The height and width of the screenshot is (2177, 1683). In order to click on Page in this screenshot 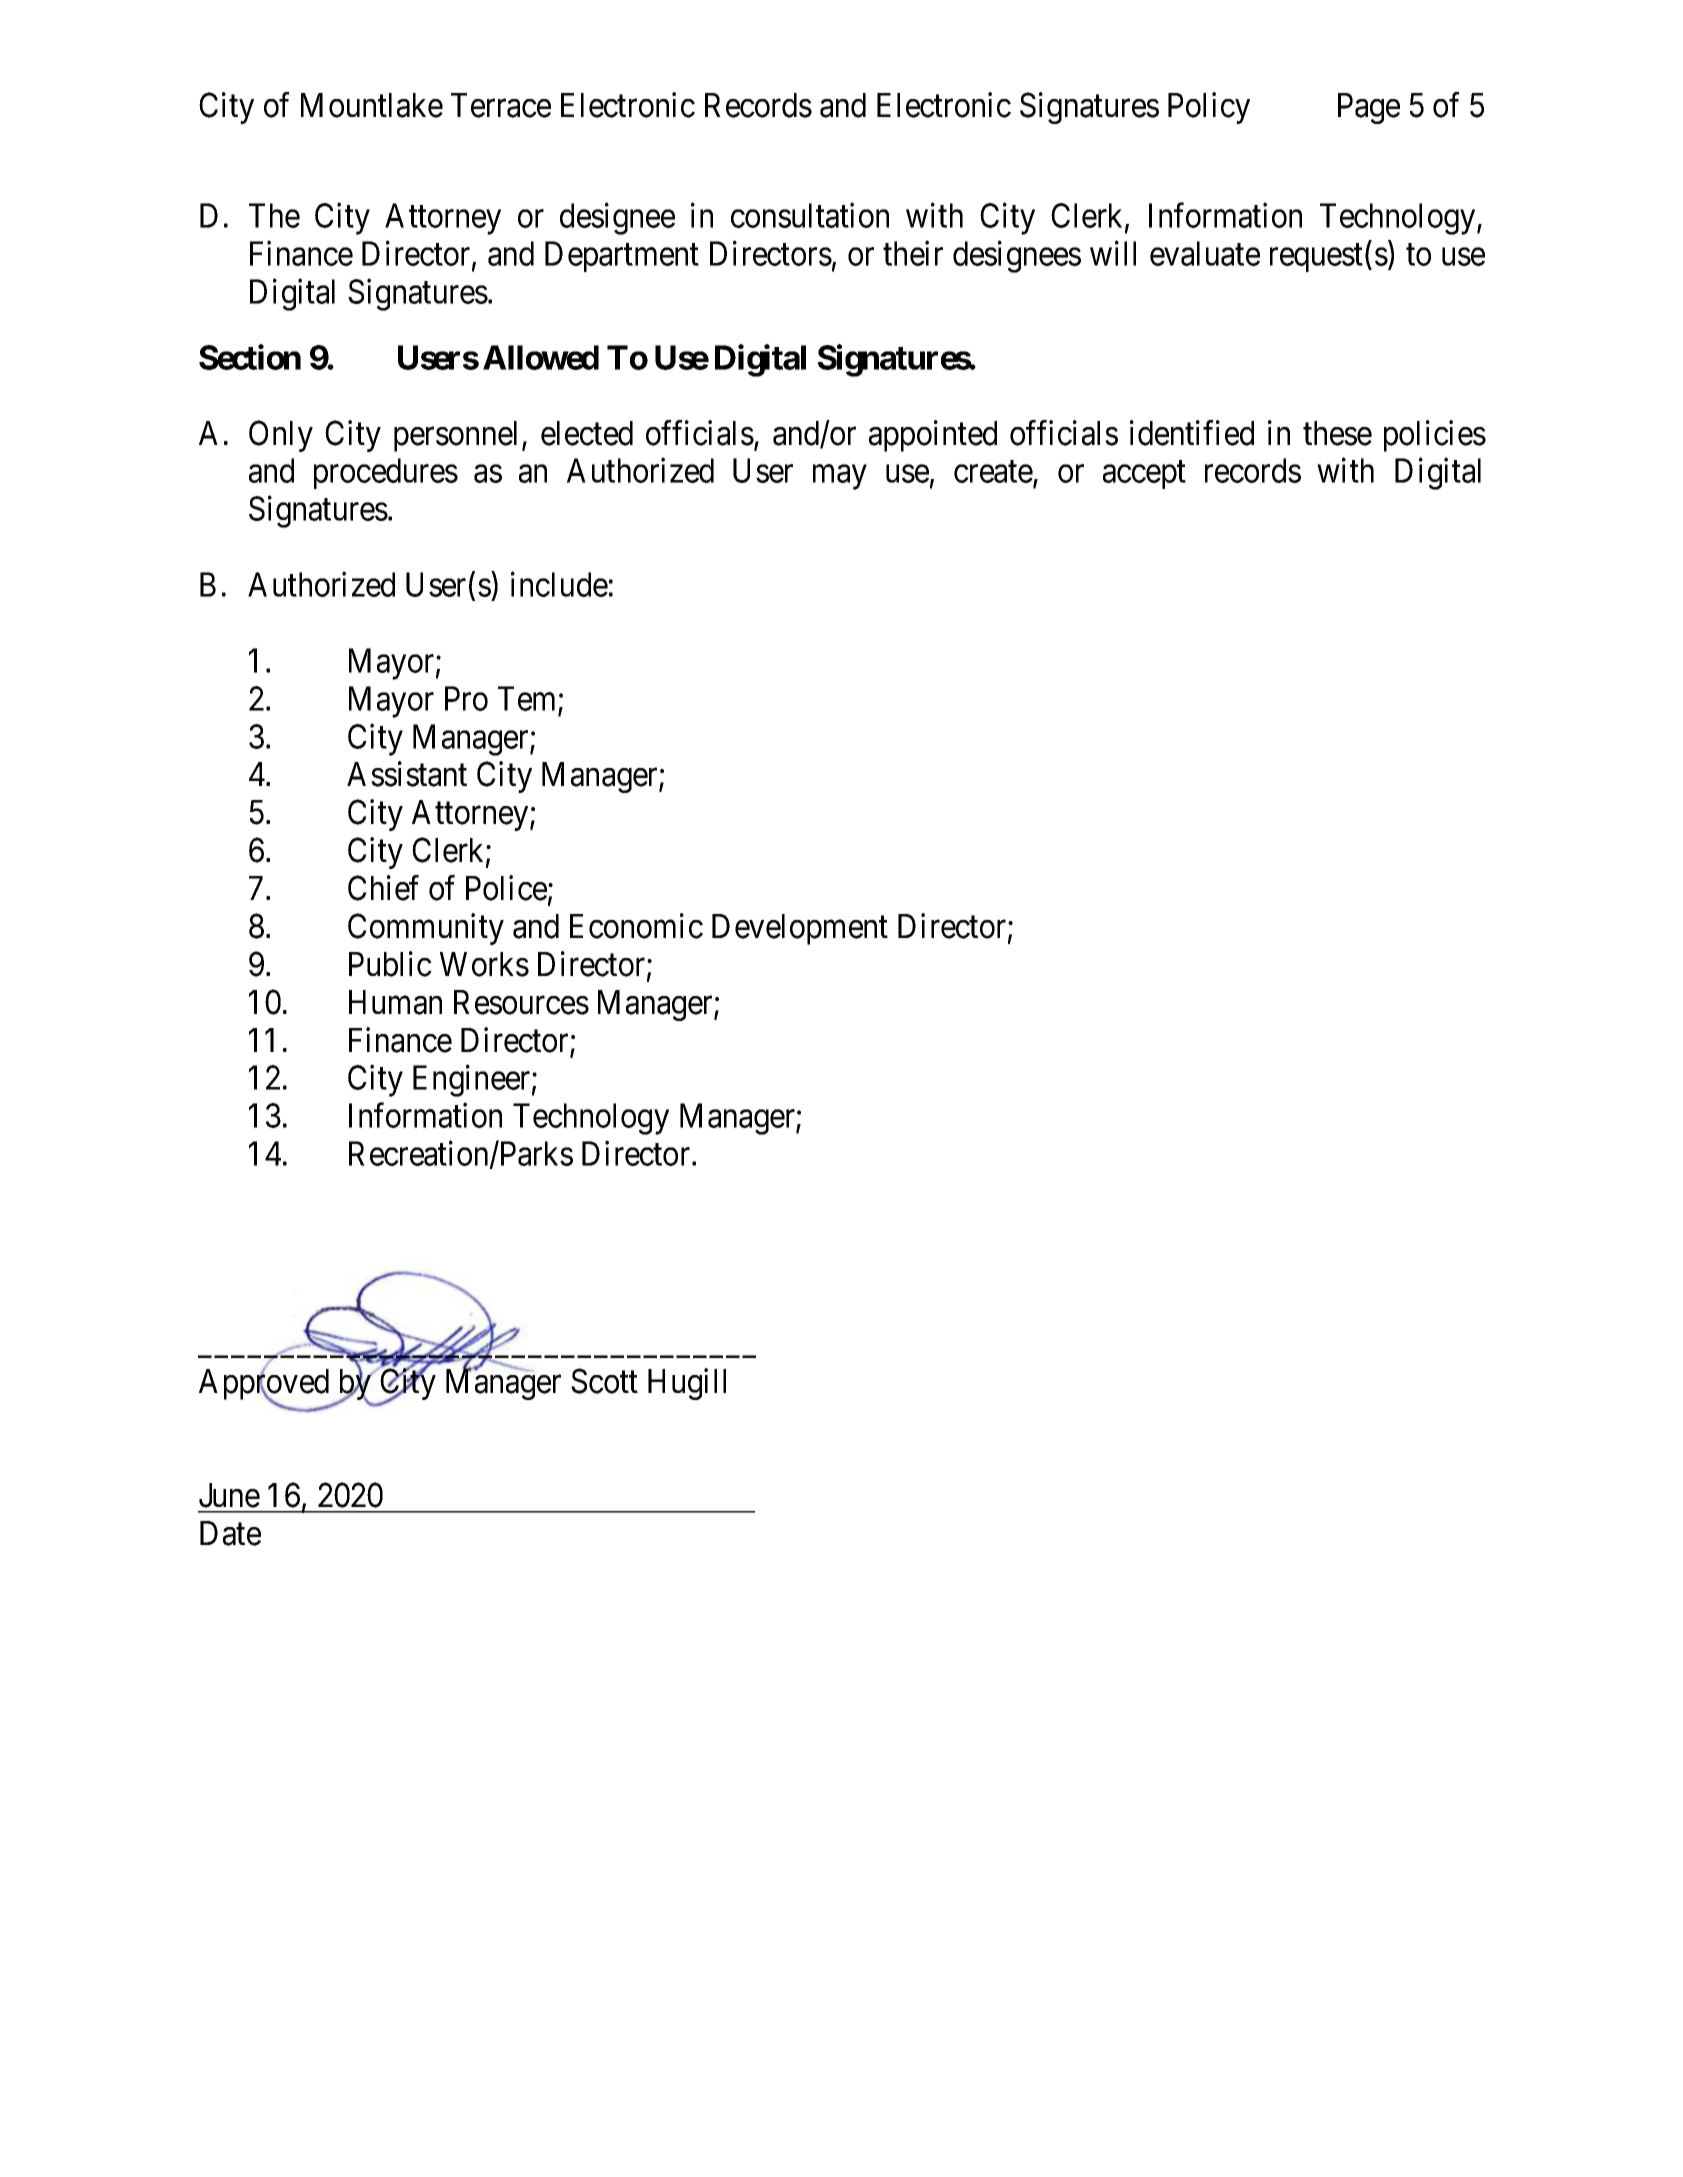, I will do `click(1369, 108)`.
